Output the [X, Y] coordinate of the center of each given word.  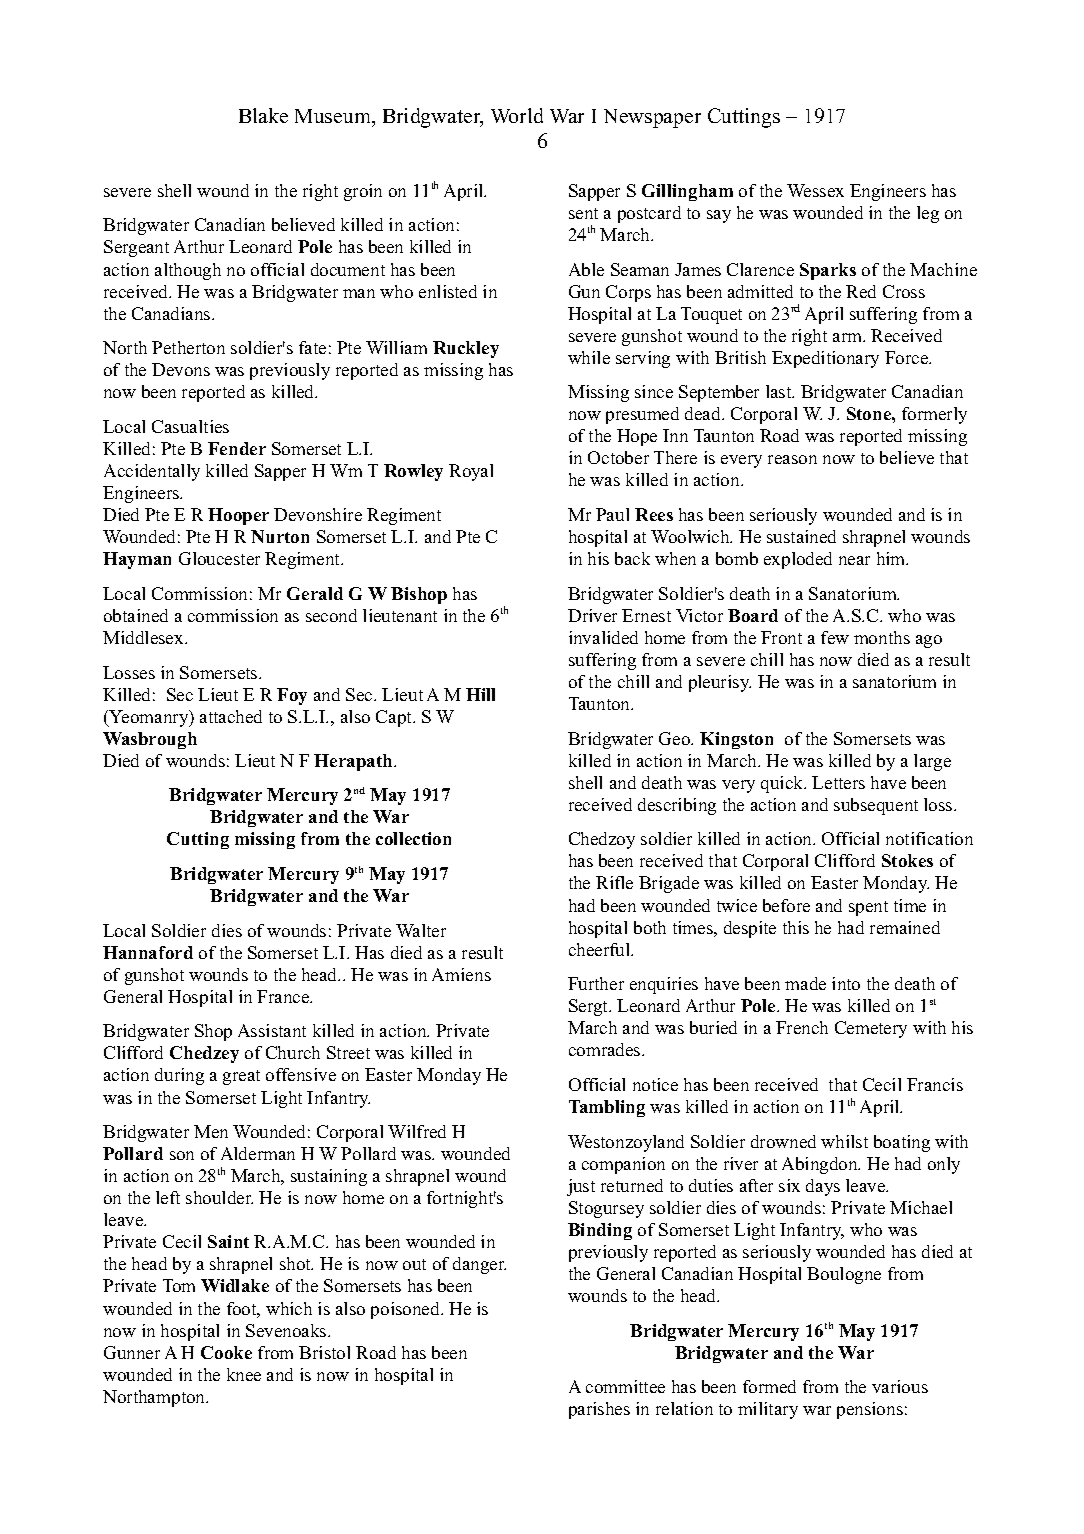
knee [244, 1374]
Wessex [815, 190]
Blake [263, 115]
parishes [599, 1410]
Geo [675, 738]
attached [231, 716]
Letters [838, 782]
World [517, 115]
